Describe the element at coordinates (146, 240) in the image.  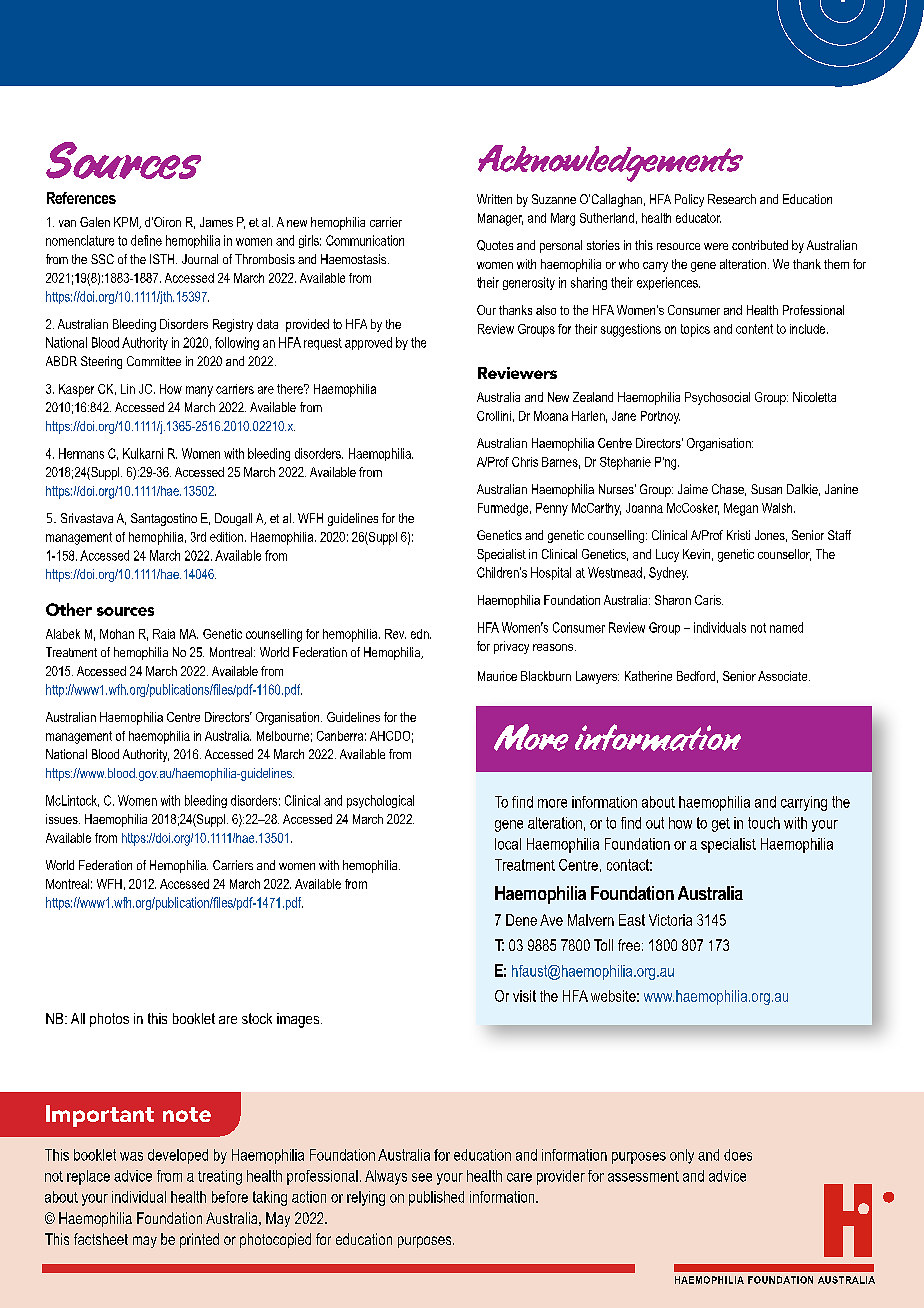
I see `define` at that location.
